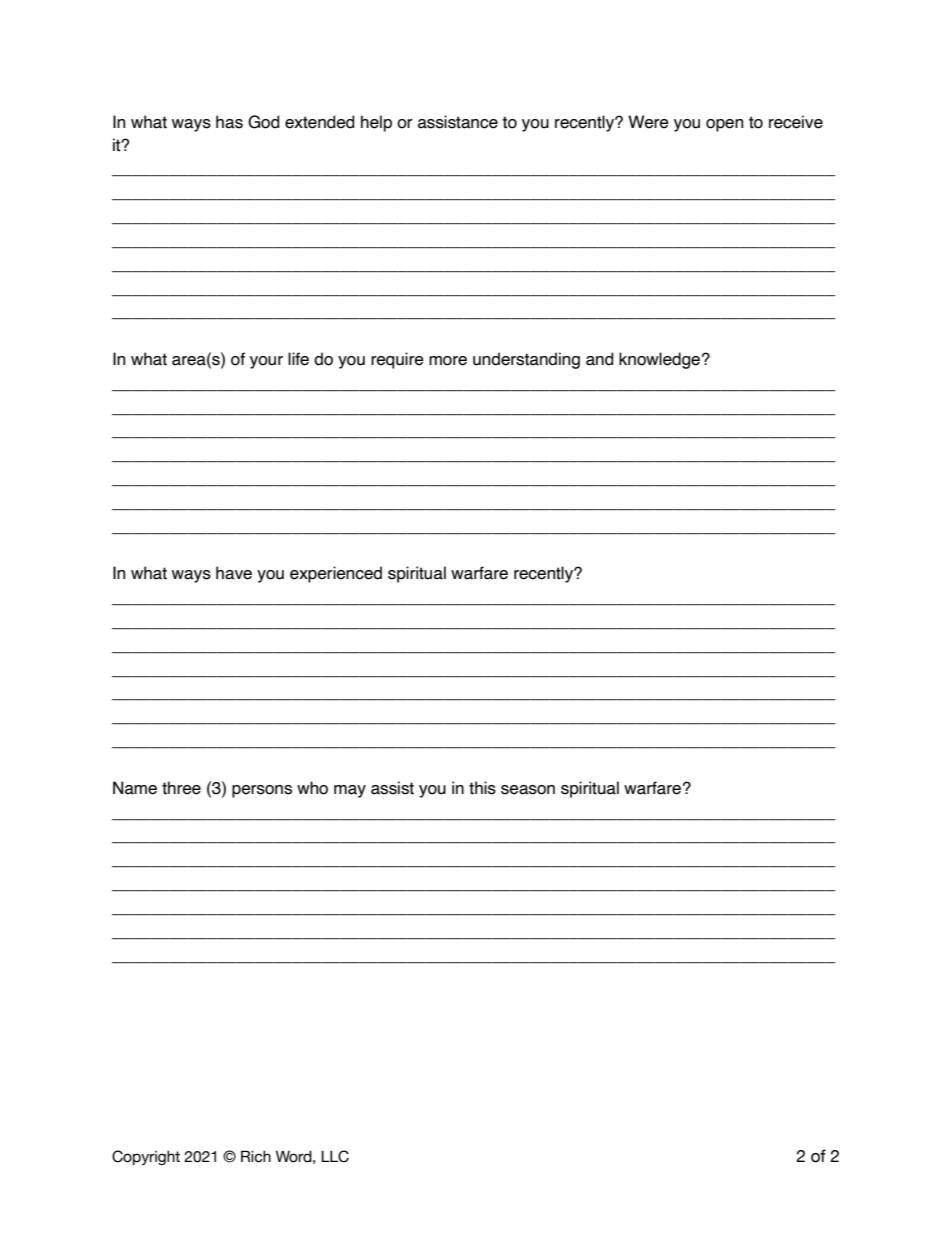 The height and width of the screenshot is (1233, 952). What do you see at coordinates (482, 788) in the screenshot?
I see `this` at bounding box center [482, 788].
